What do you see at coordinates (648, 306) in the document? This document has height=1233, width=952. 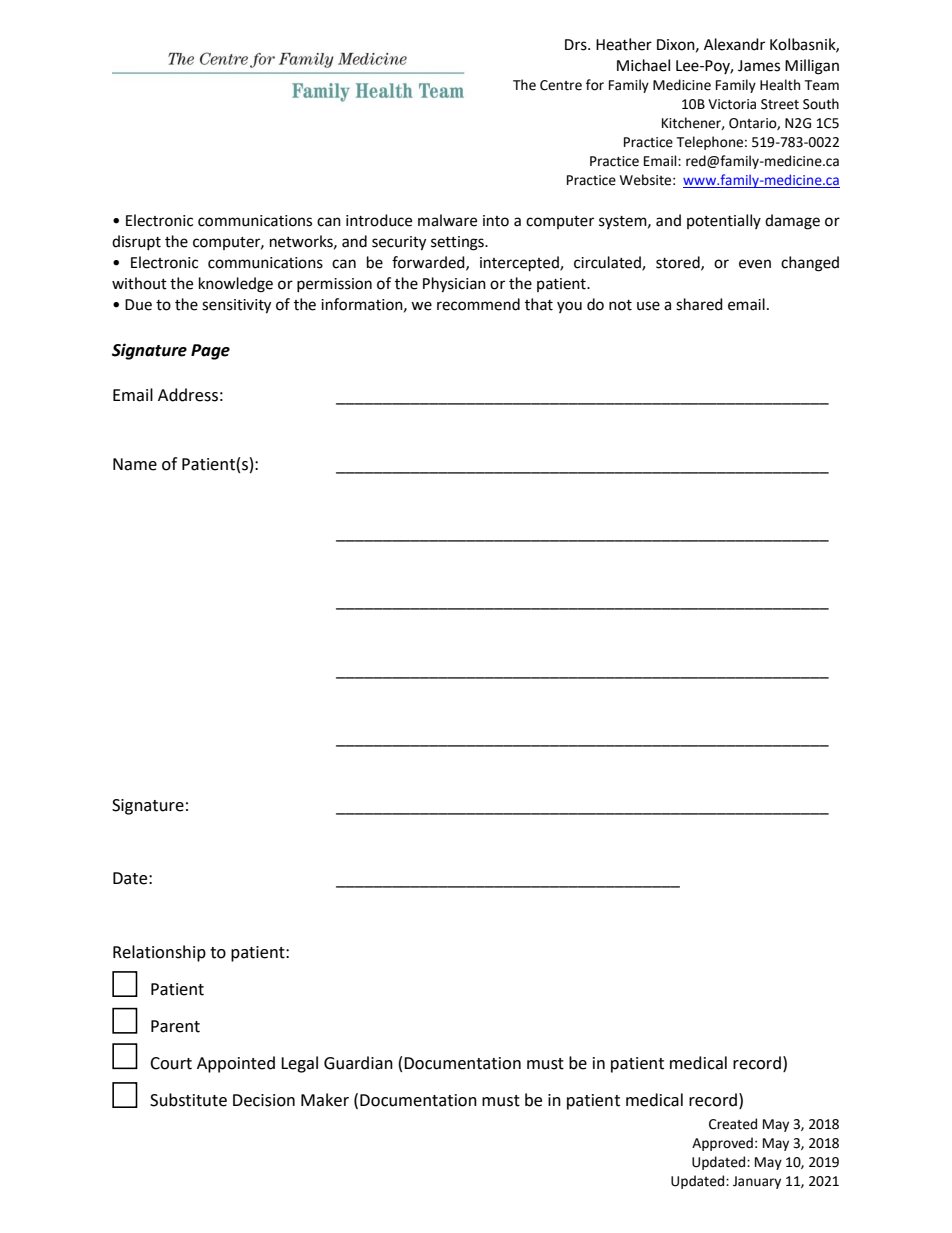 I see `use` at bounding box center [648, 306].
